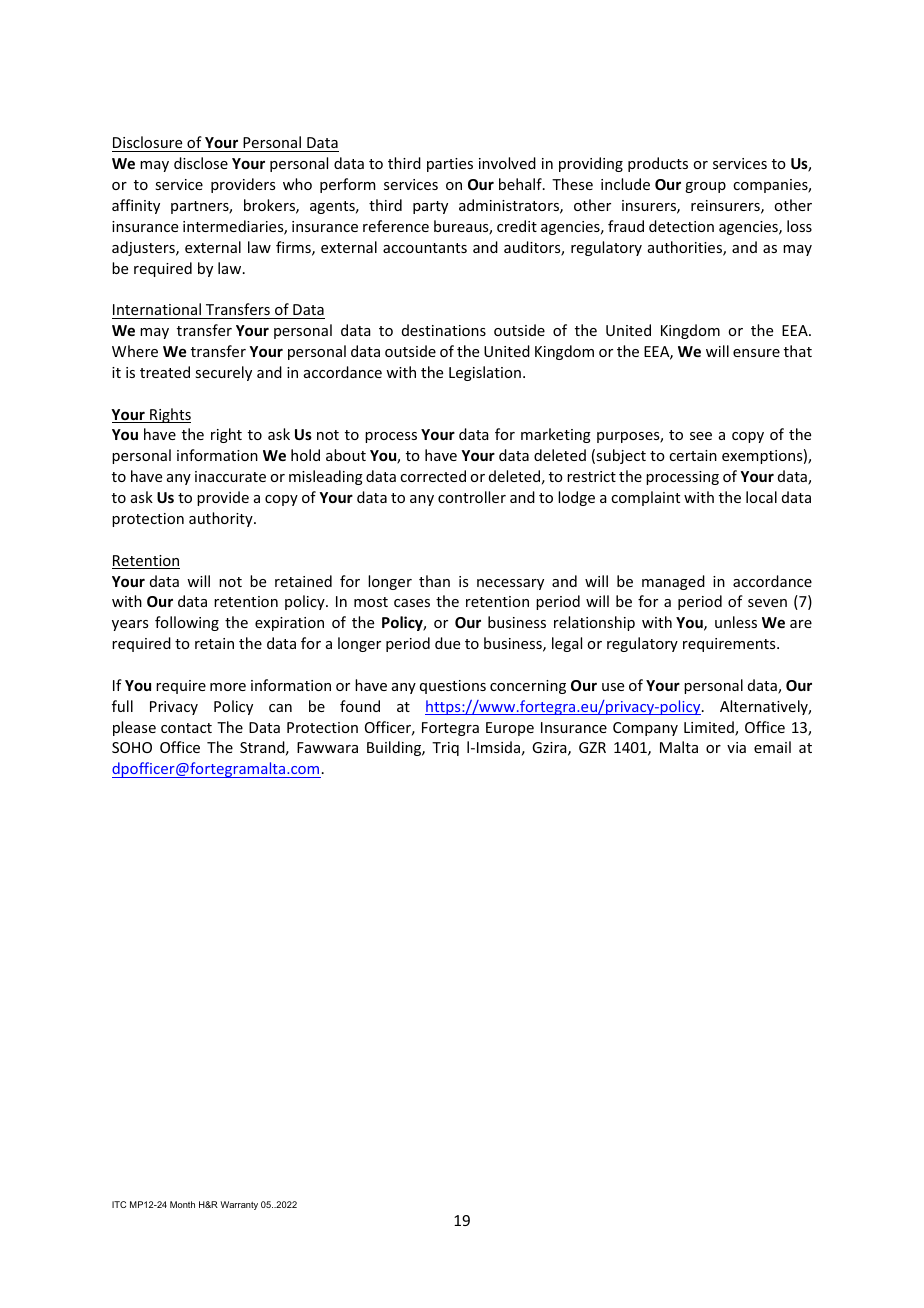 The image size is (924, 1308). Describe the element at coordinates (132, 747) in the screenshot. I see `SOHO` at that location.
